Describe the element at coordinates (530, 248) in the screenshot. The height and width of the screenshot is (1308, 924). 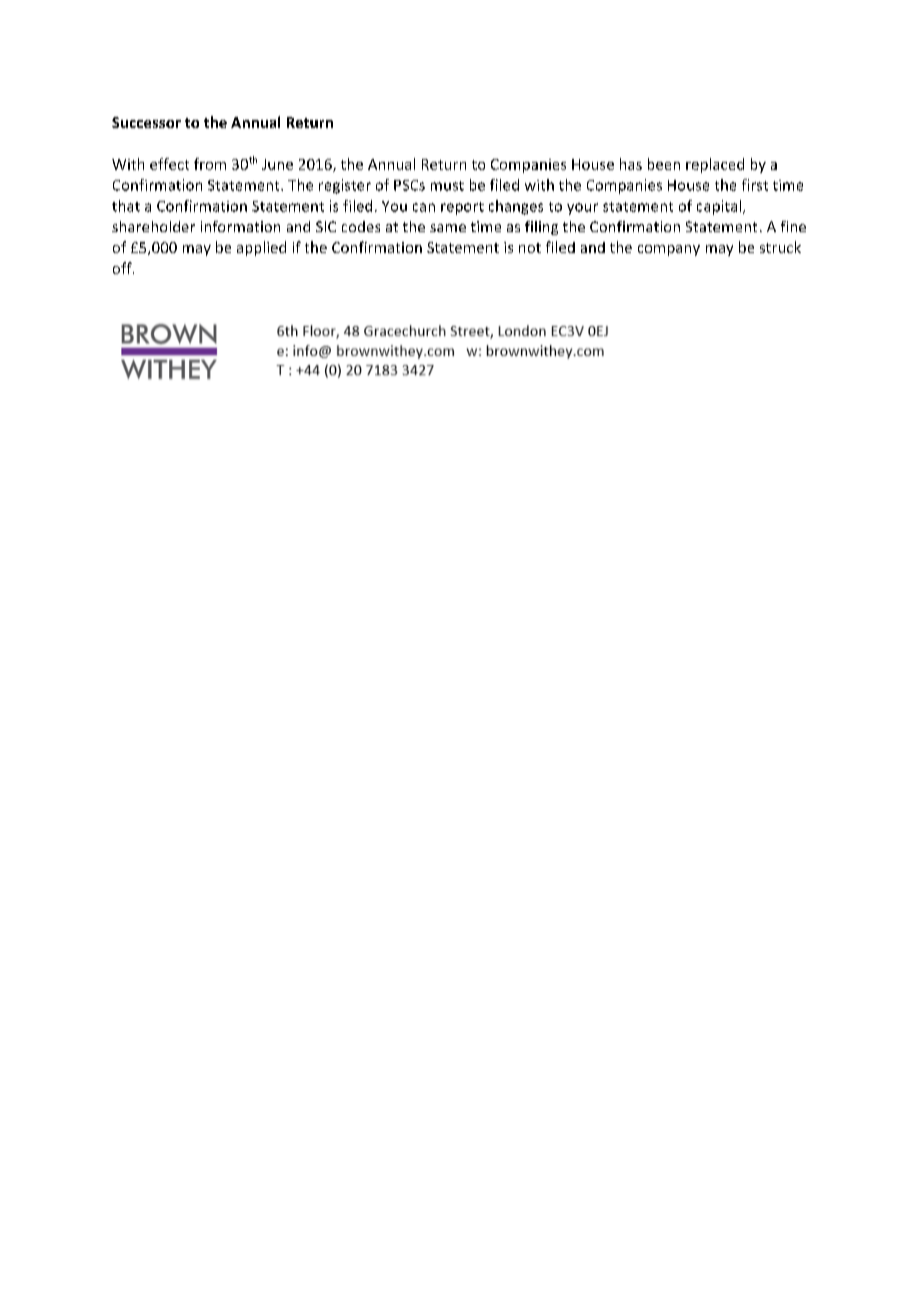
I see `not` at that location.
